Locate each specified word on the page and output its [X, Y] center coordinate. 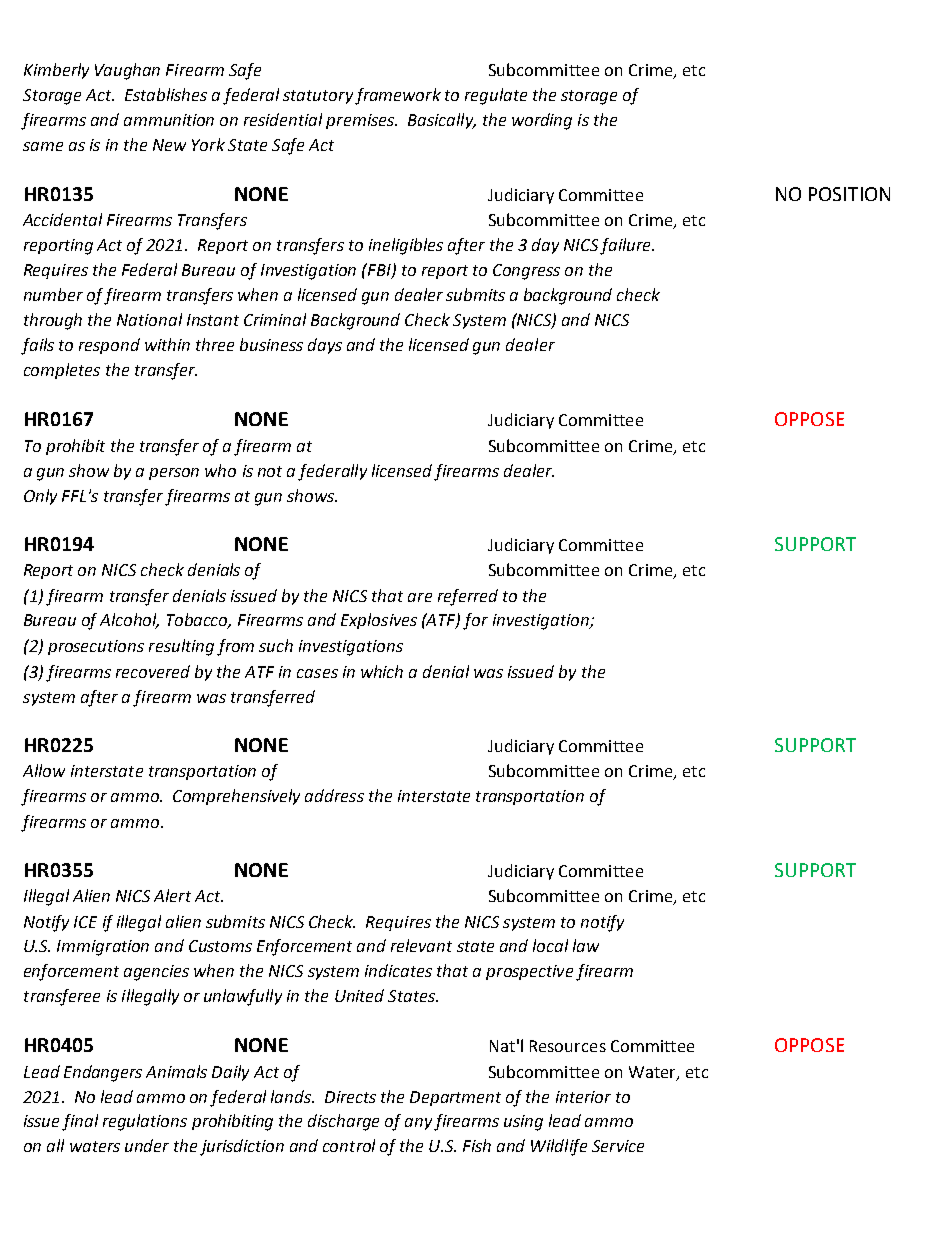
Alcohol [129, 621]
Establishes [166, 94]
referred [468, 597]
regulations [145, 1122]
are [420, 597]
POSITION [849, 194]
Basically [442, 121]
